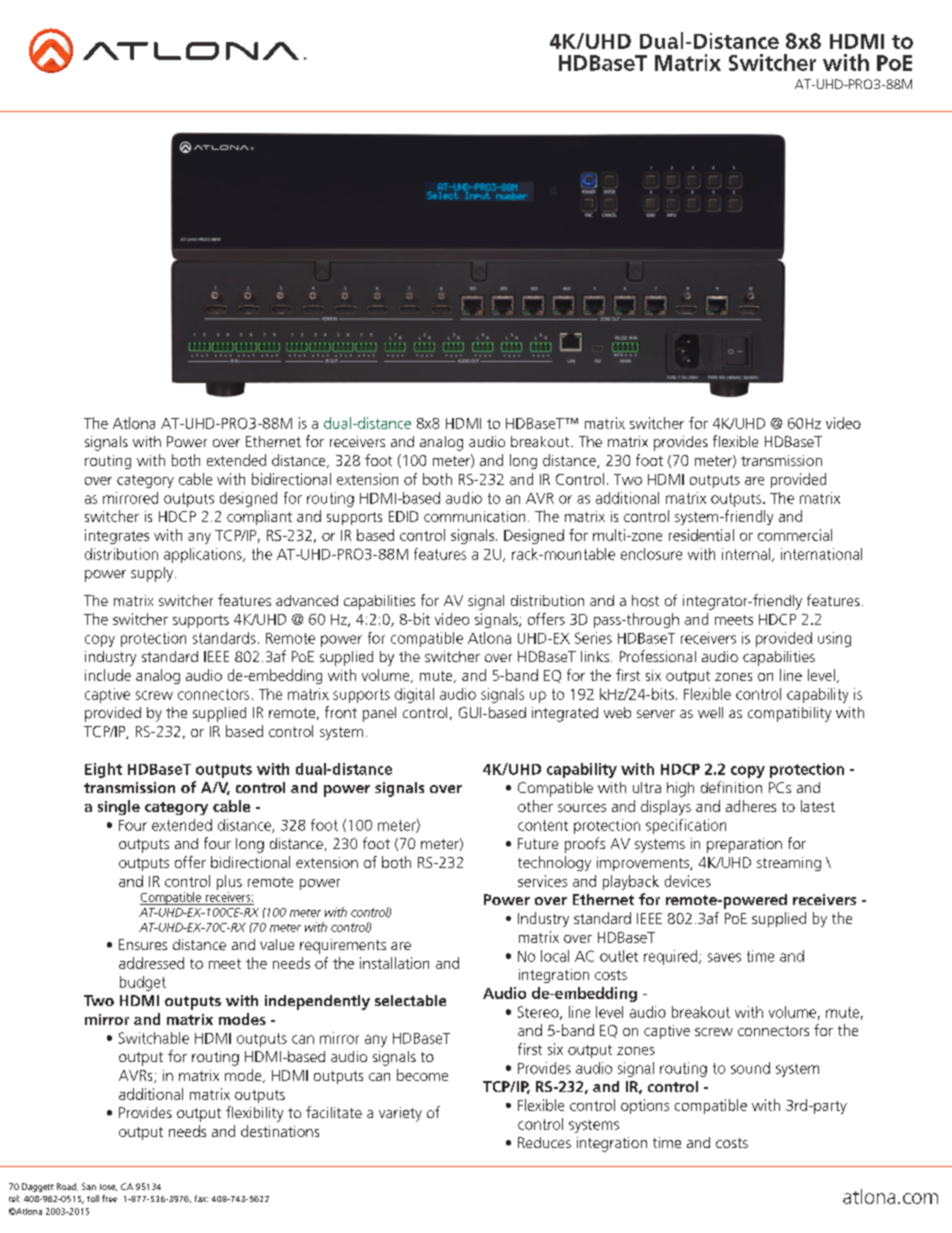  I want to click on communication, so click(474, 516).
